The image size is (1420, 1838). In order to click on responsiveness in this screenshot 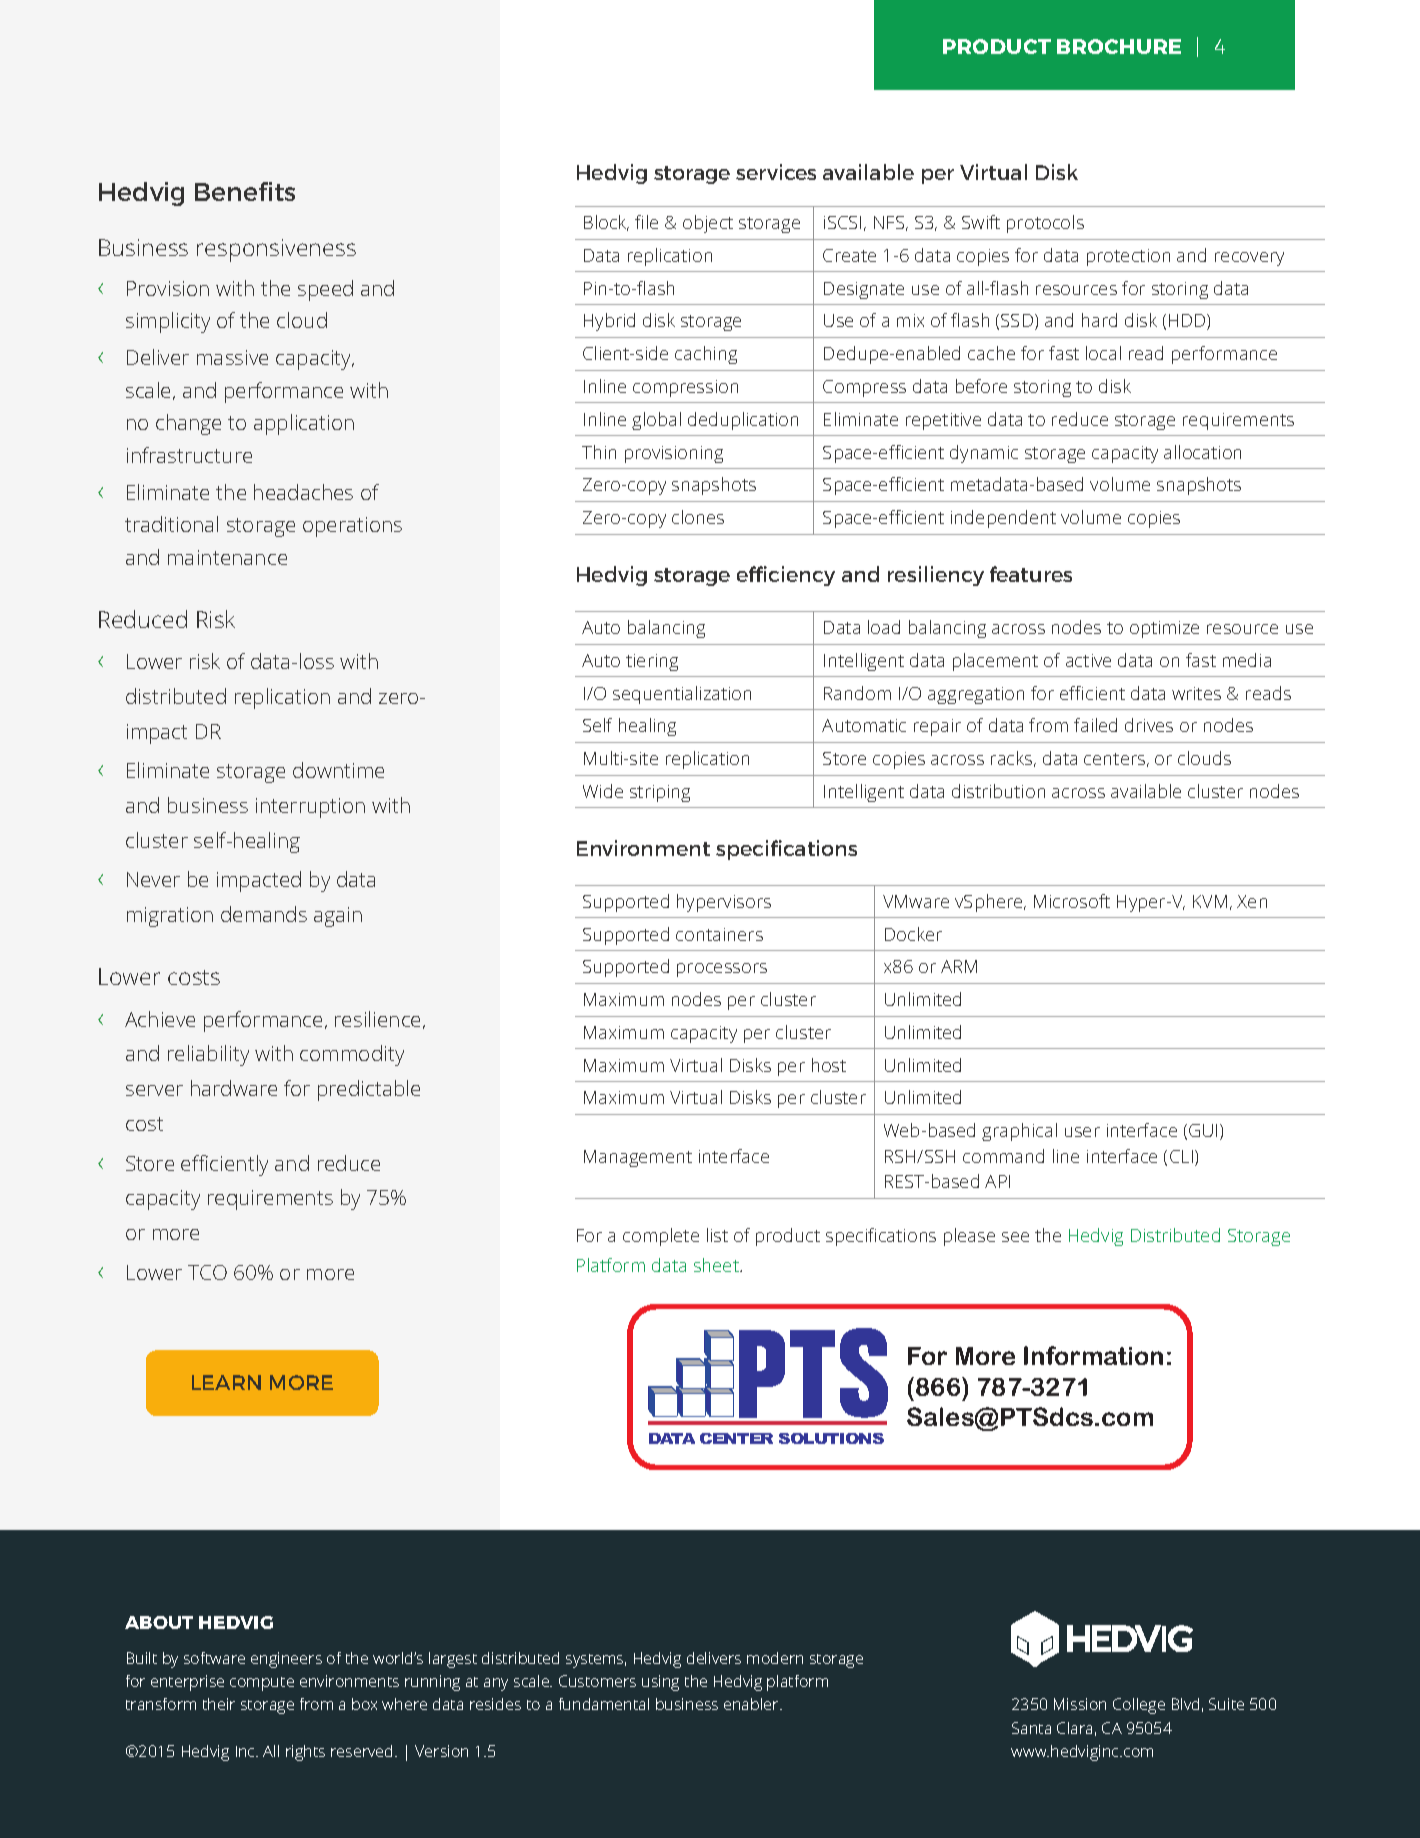, I will do `click(276, 250)`.
